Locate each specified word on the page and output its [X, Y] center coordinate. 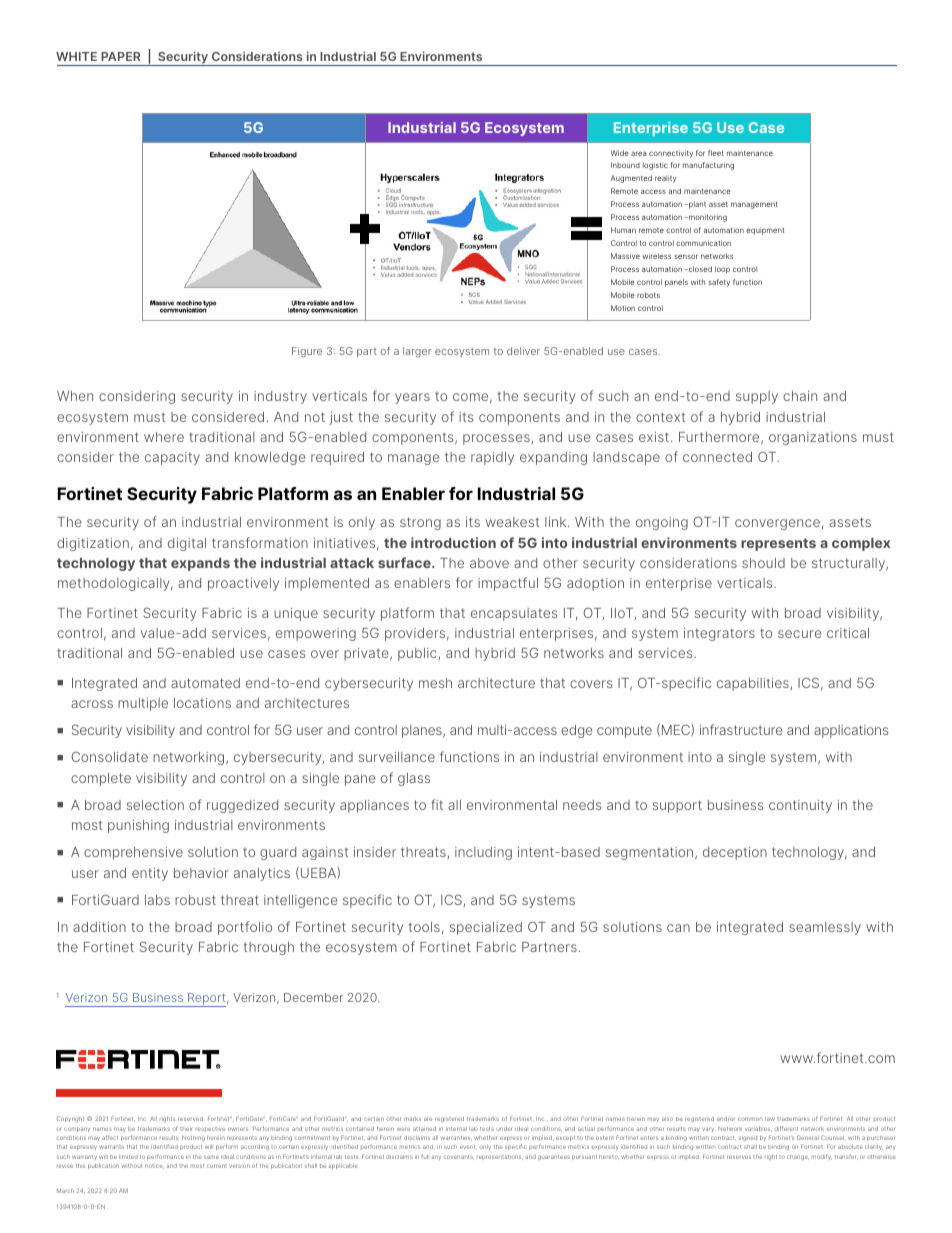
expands [200, 564]
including [483, 853]
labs [157, 900]
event [468, 1147]
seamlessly [825, 928]
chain [800, 396]
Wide [620, 153]
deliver [523, 351]
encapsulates [514, 614]
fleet [716, 153]
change [798, 1158]
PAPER [121, 56]
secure [799, 634]
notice [154, 1166]
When [75, 396]
